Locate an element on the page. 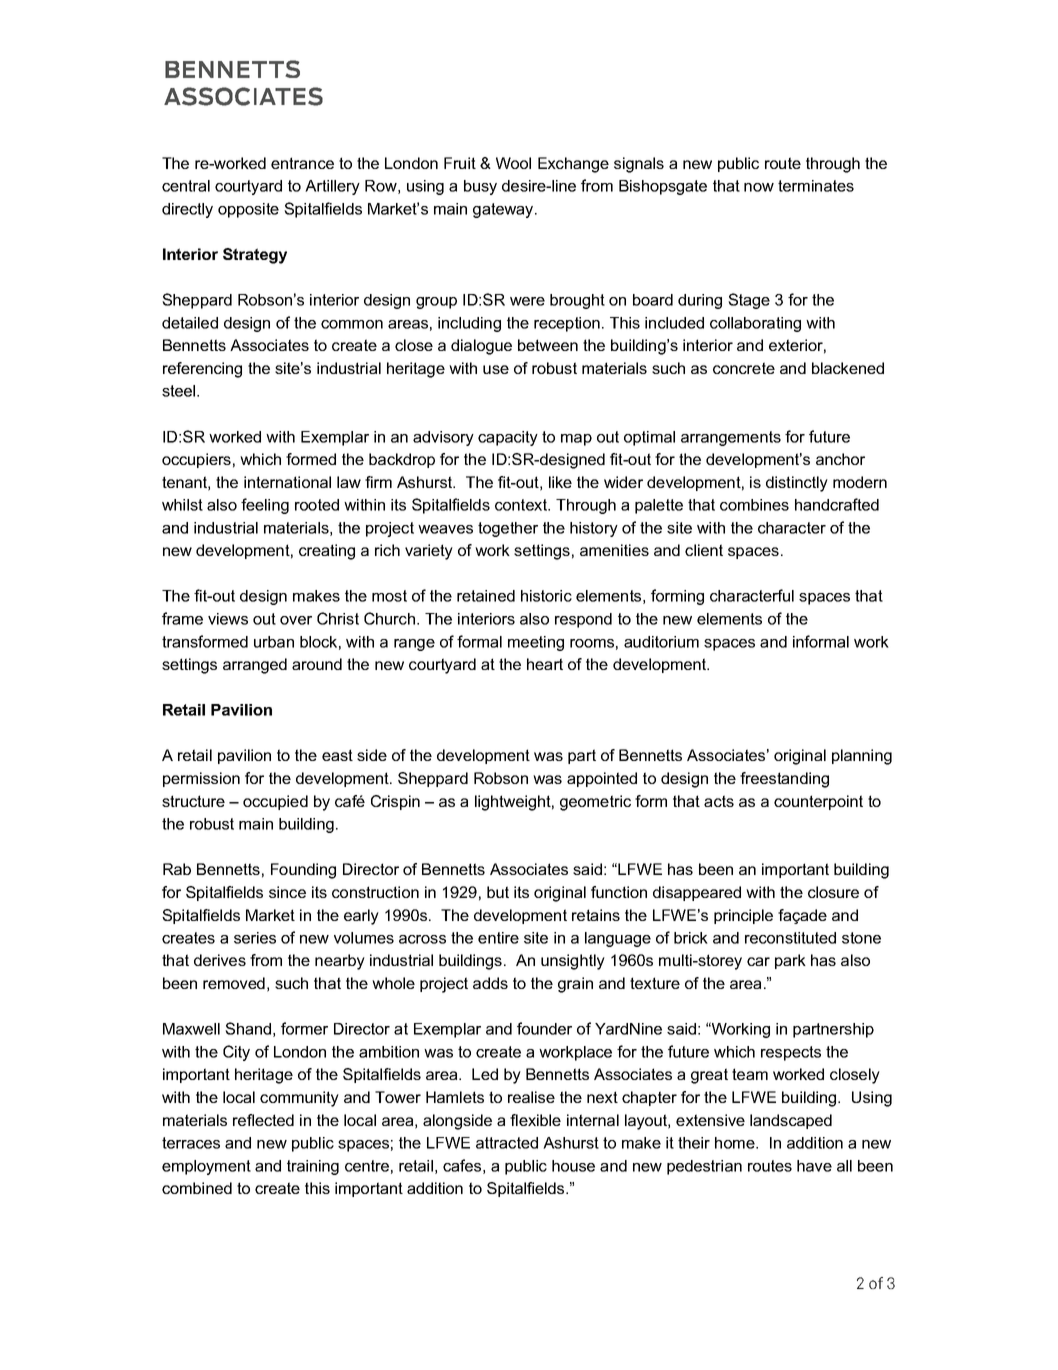 Image resolution: width=1058 pixels, height=1370 pixels. occupied is located at coordinates (275, 802).
